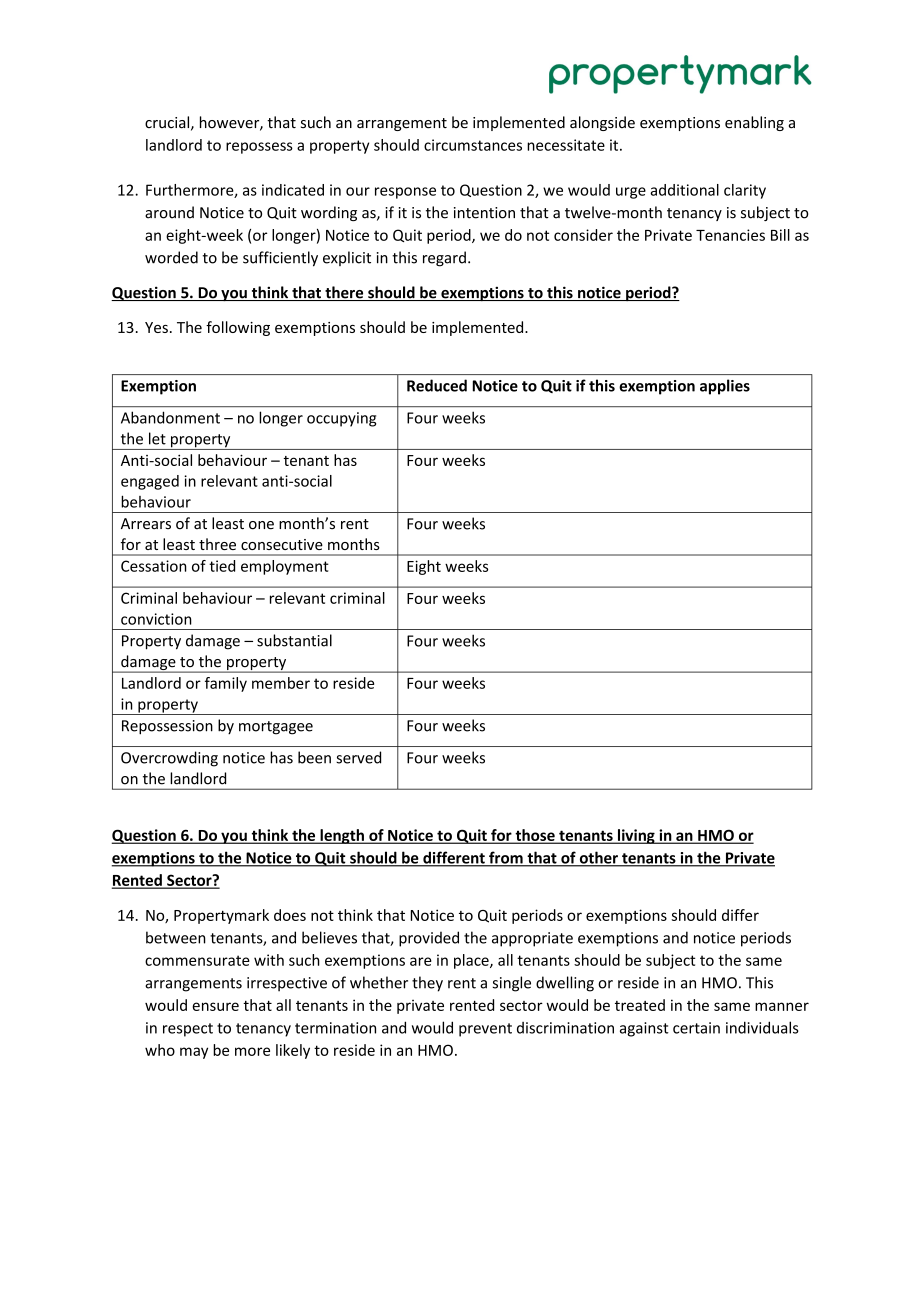 This page has width=924, height=1308. Describe the element at coordinates (473, 145) in the page. I see `circumstances` at that location.
